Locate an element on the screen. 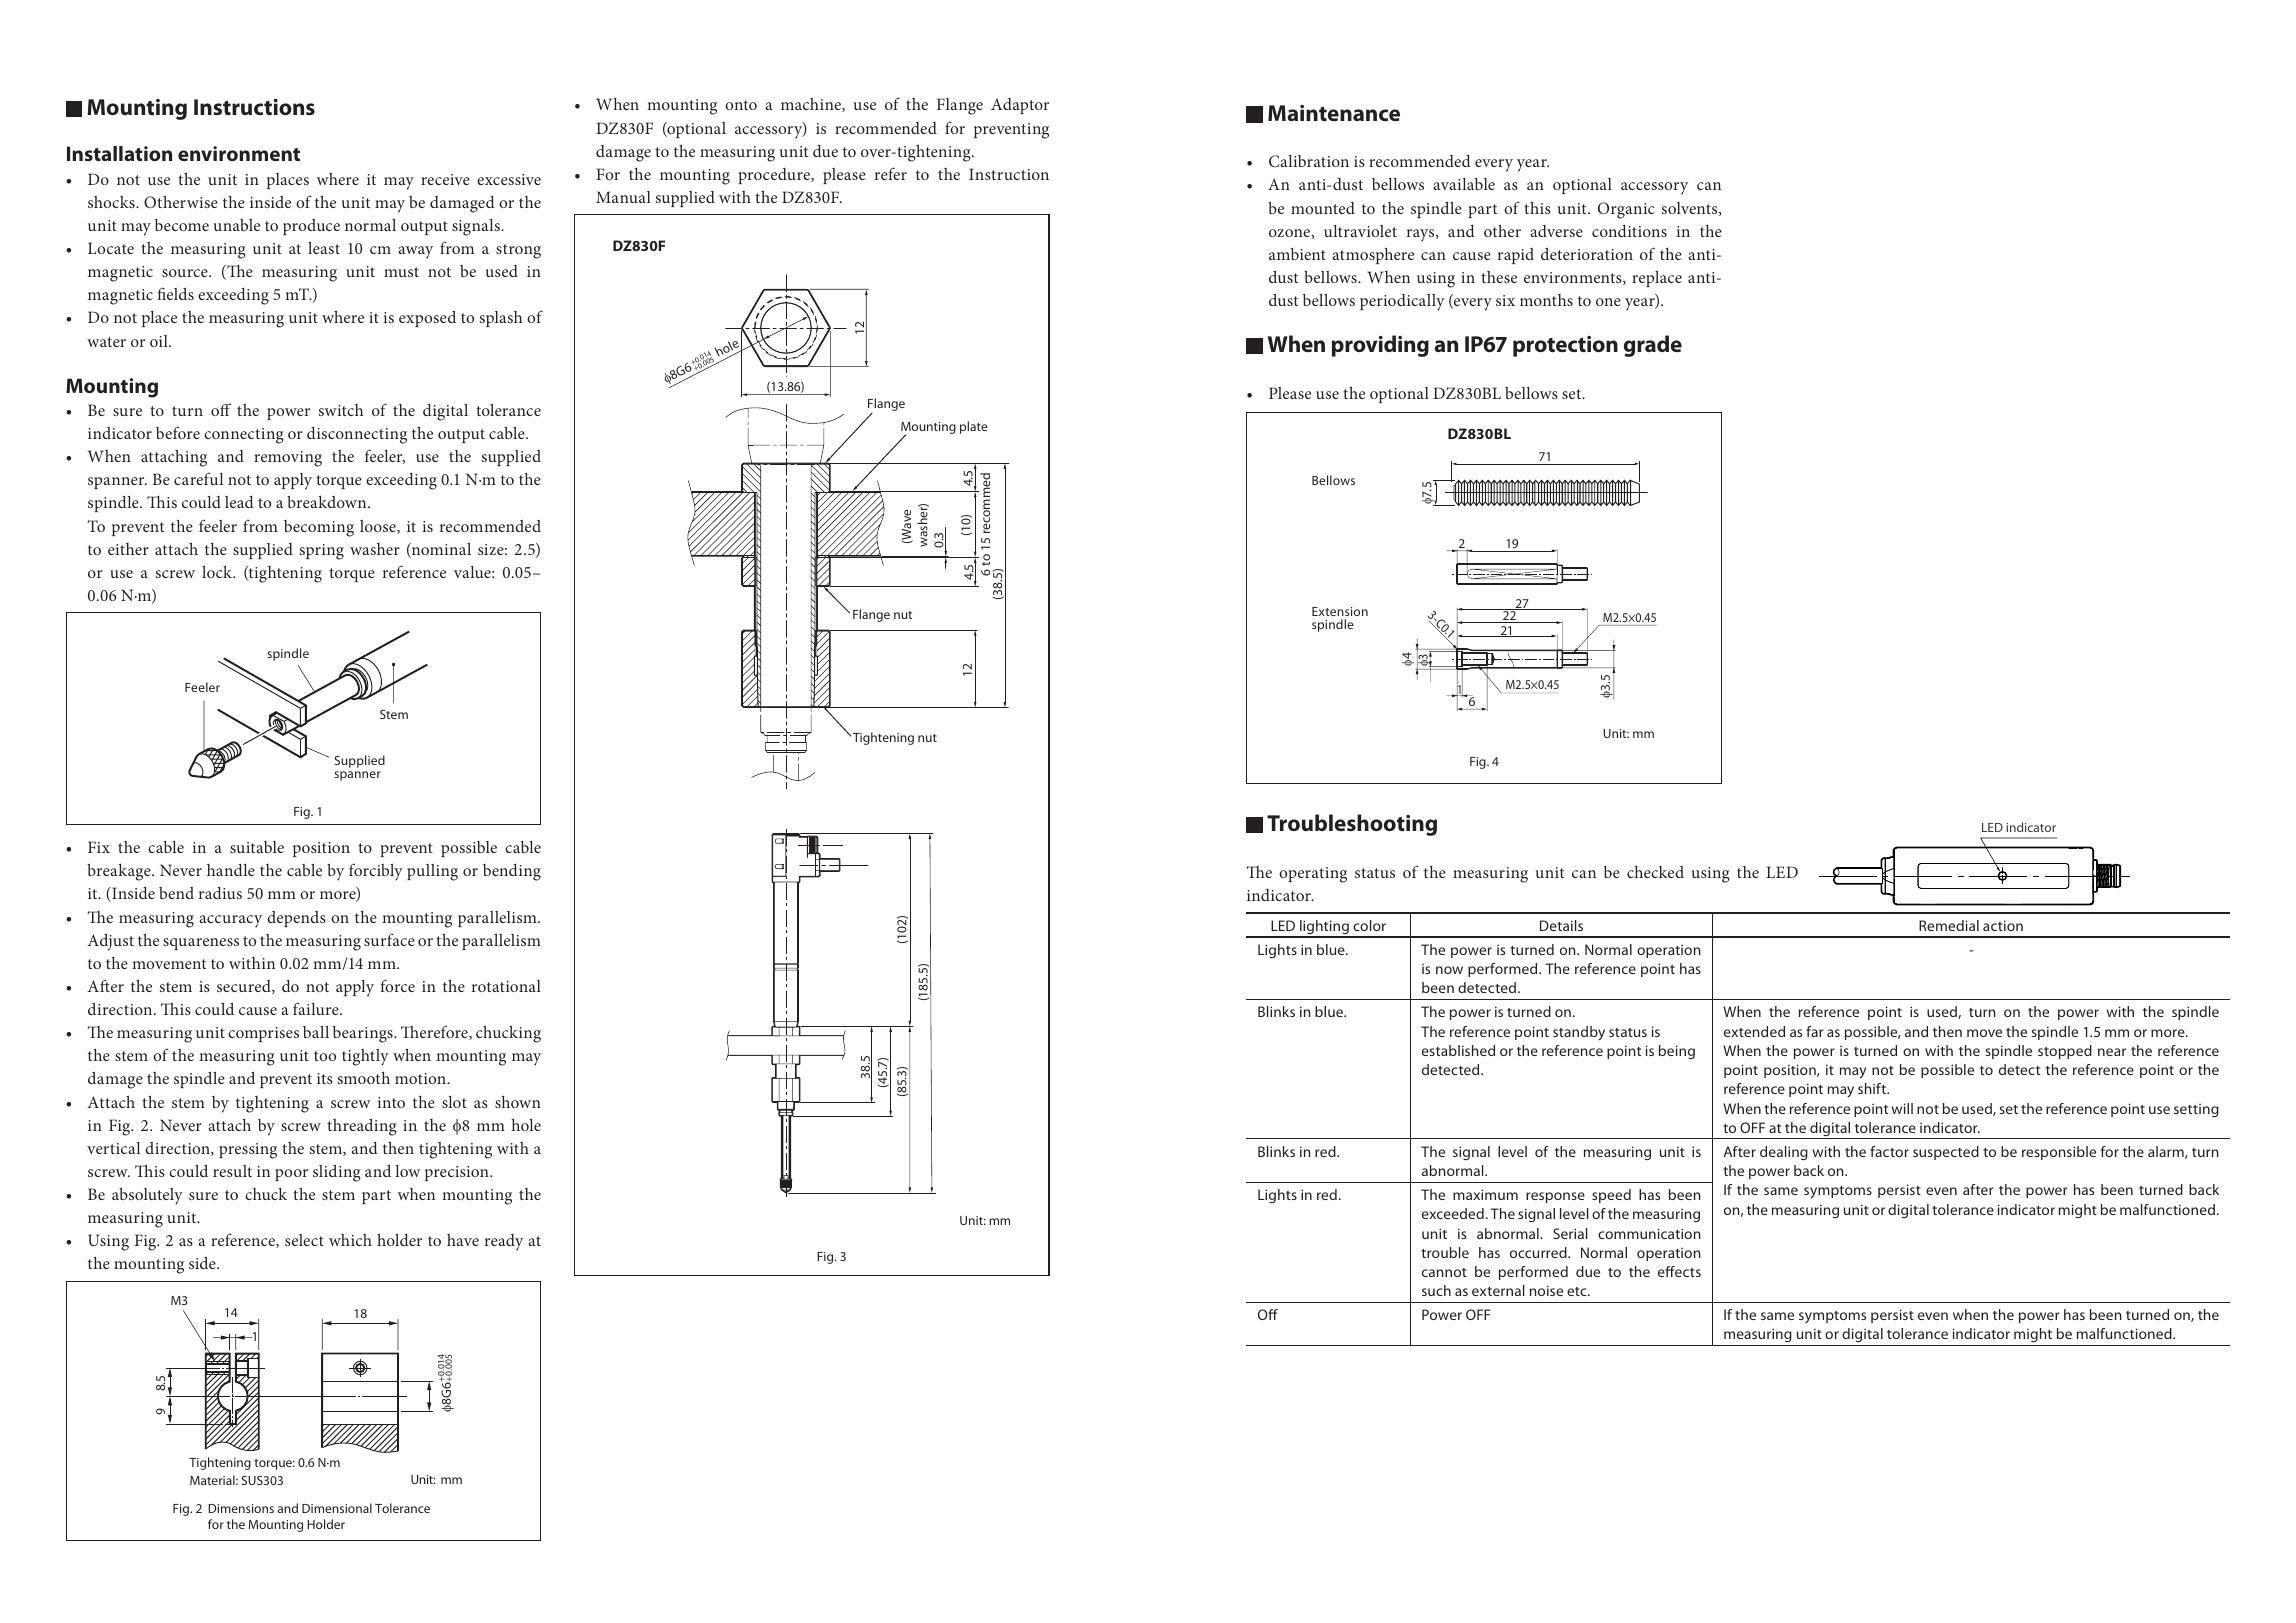 The image size is (2296, 1623). such is located at coordinates (1436, 1290).
